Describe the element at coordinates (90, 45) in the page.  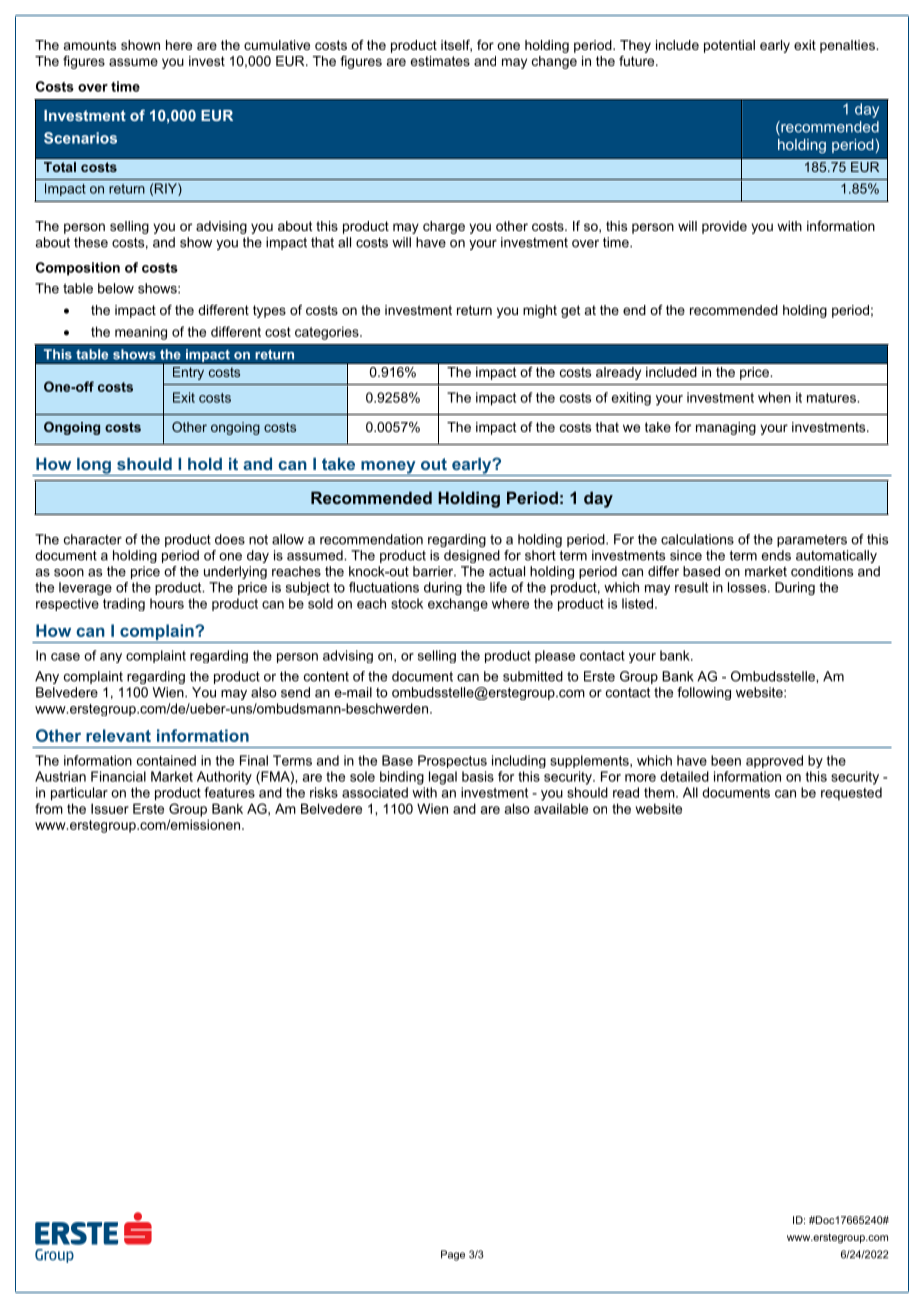
I see `amounts` at that location.
